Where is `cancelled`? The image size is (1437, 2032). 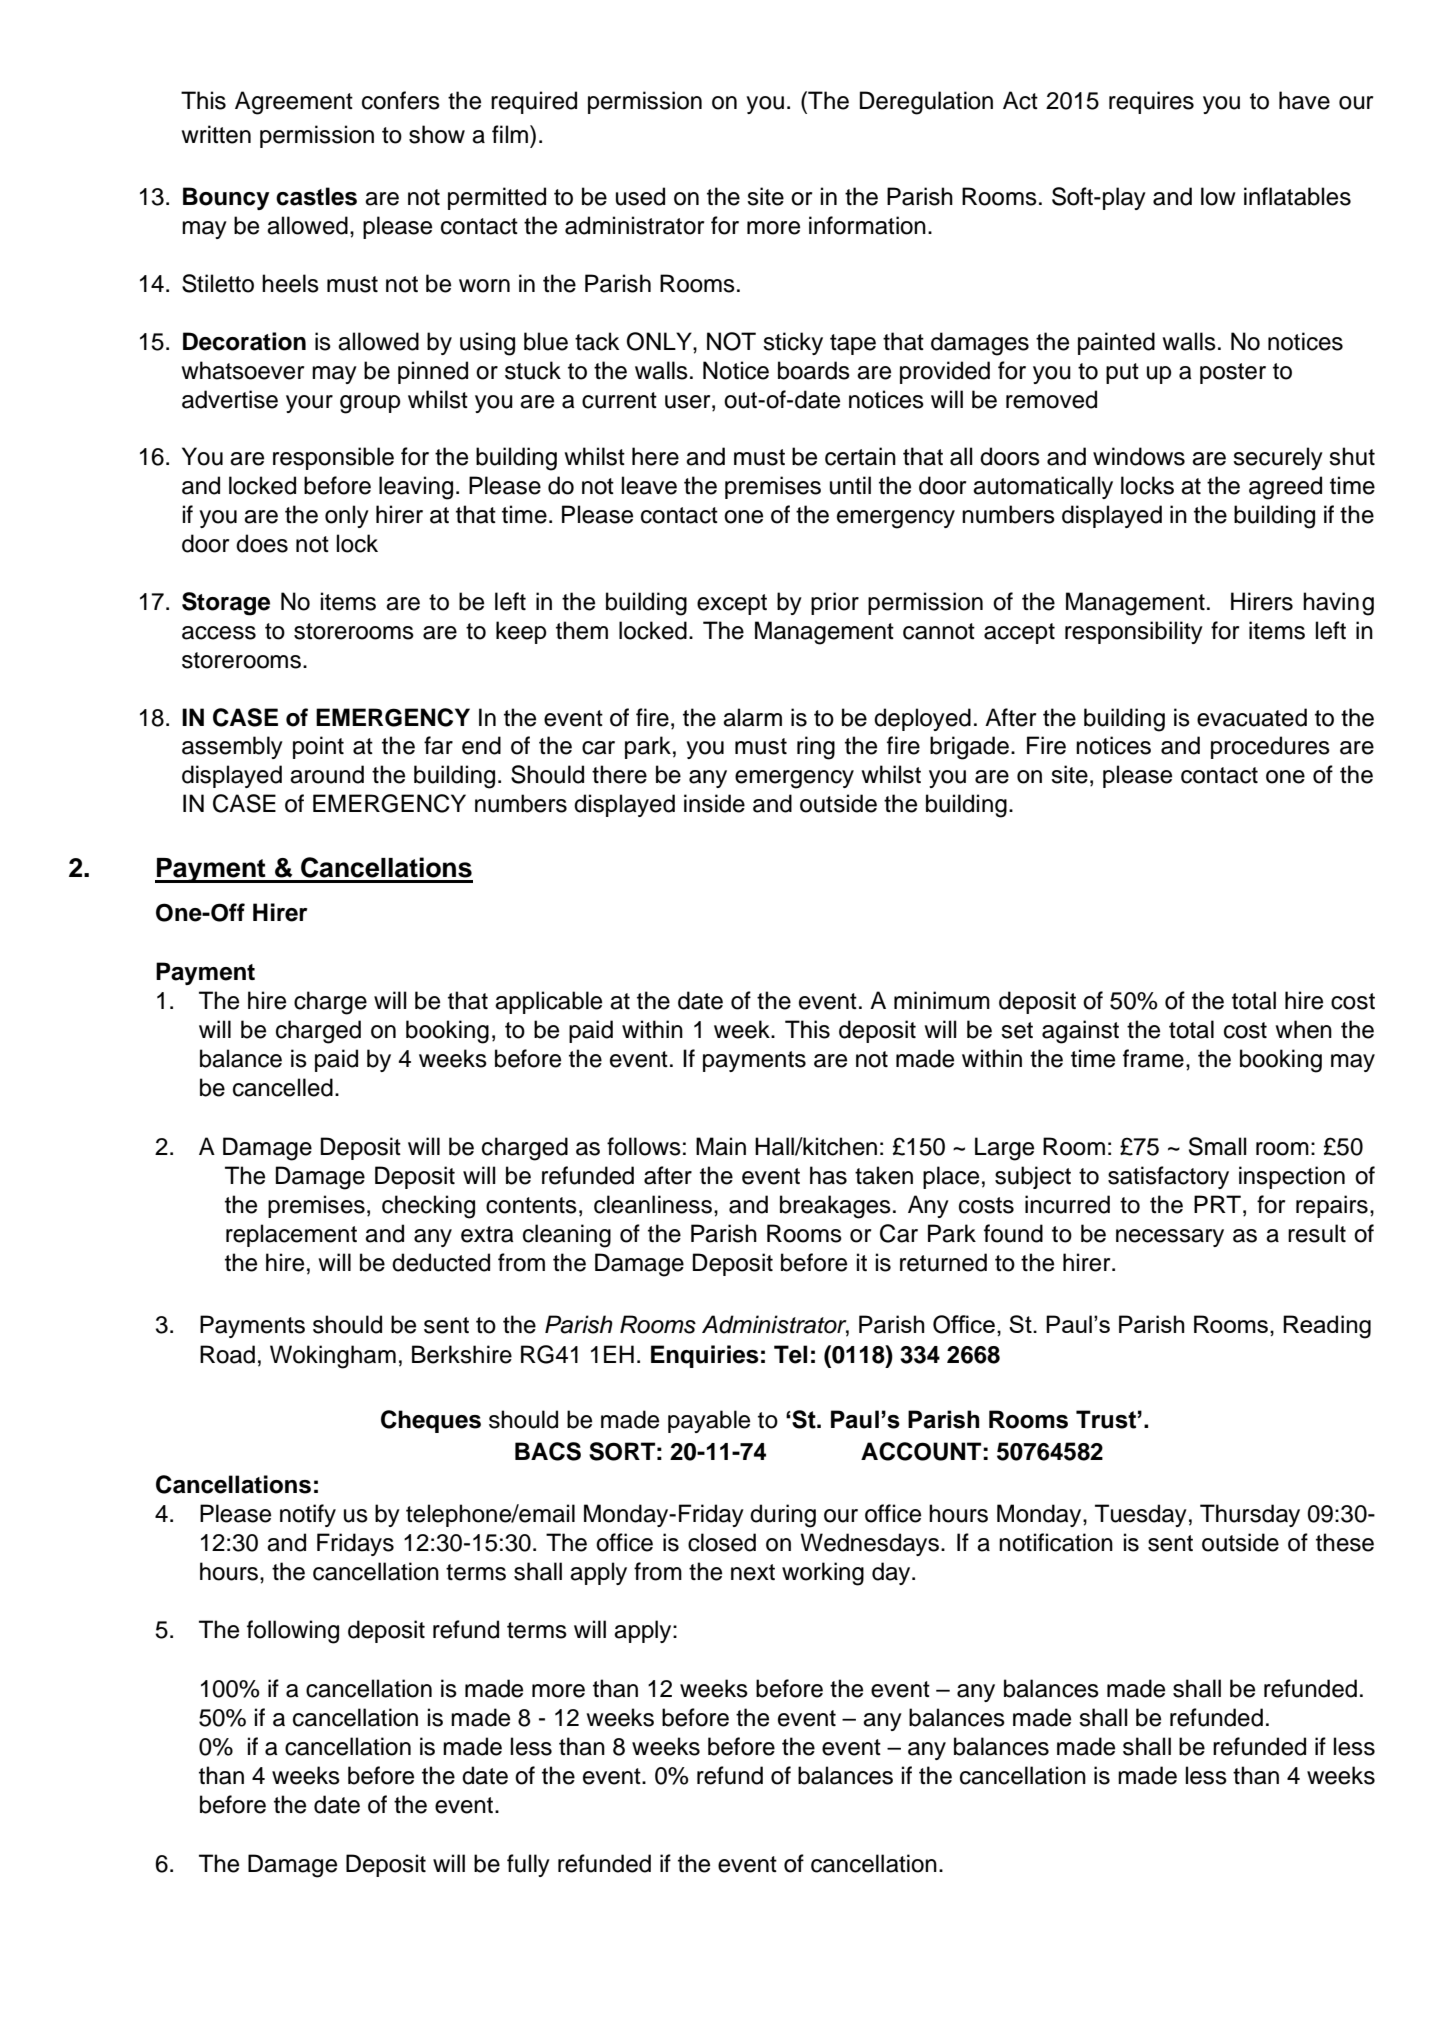 cancelled is located at coordinates (283, 1087).
